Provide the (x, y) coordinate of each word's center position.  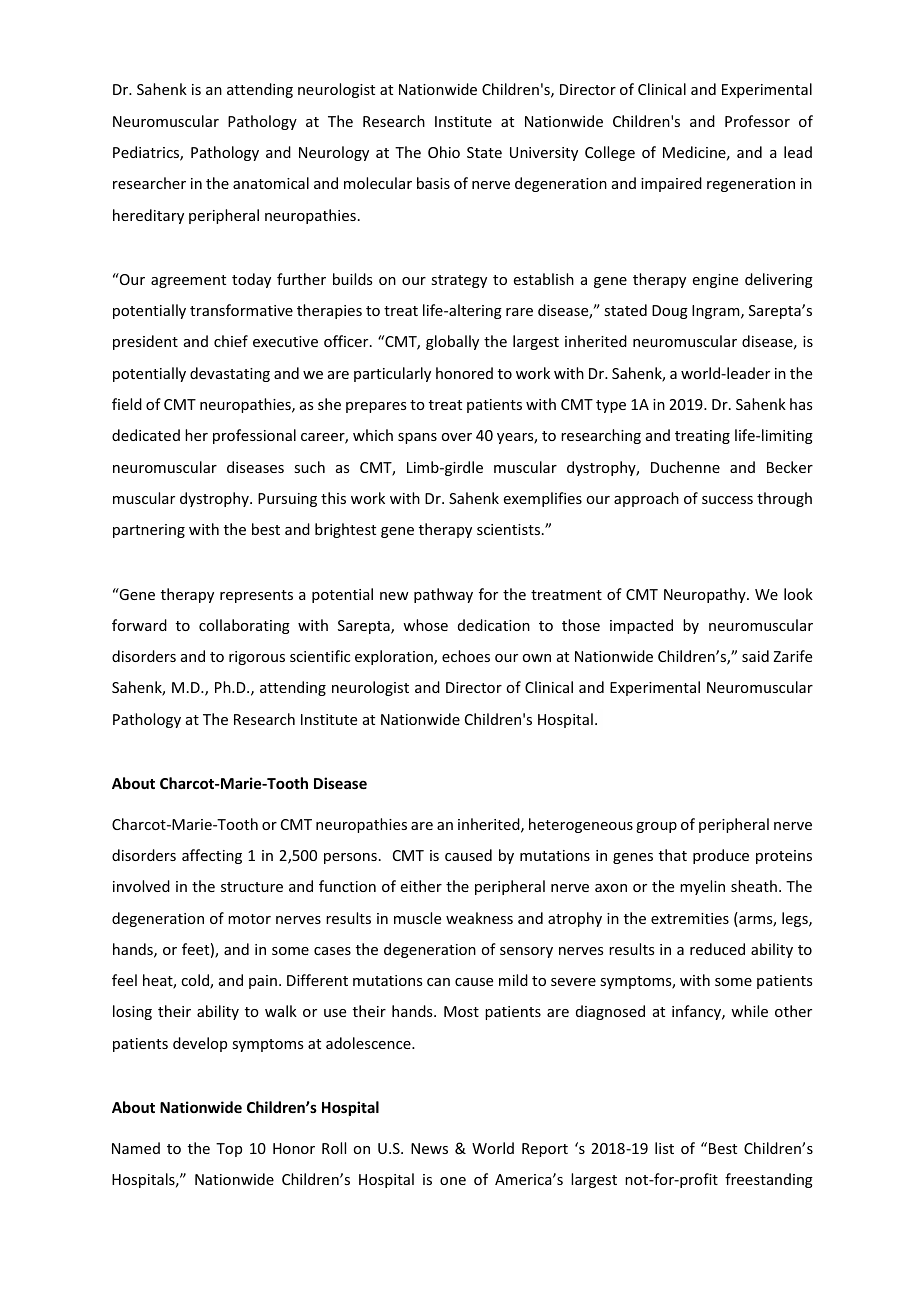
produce (721, 856)
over (456, 437)
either (421, 886)
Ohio (444, 152)
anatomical (271, 183)
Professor (757, 121)
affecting (212, 856)
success (727, 500)
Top (229, 1150)
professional (254, 436)
